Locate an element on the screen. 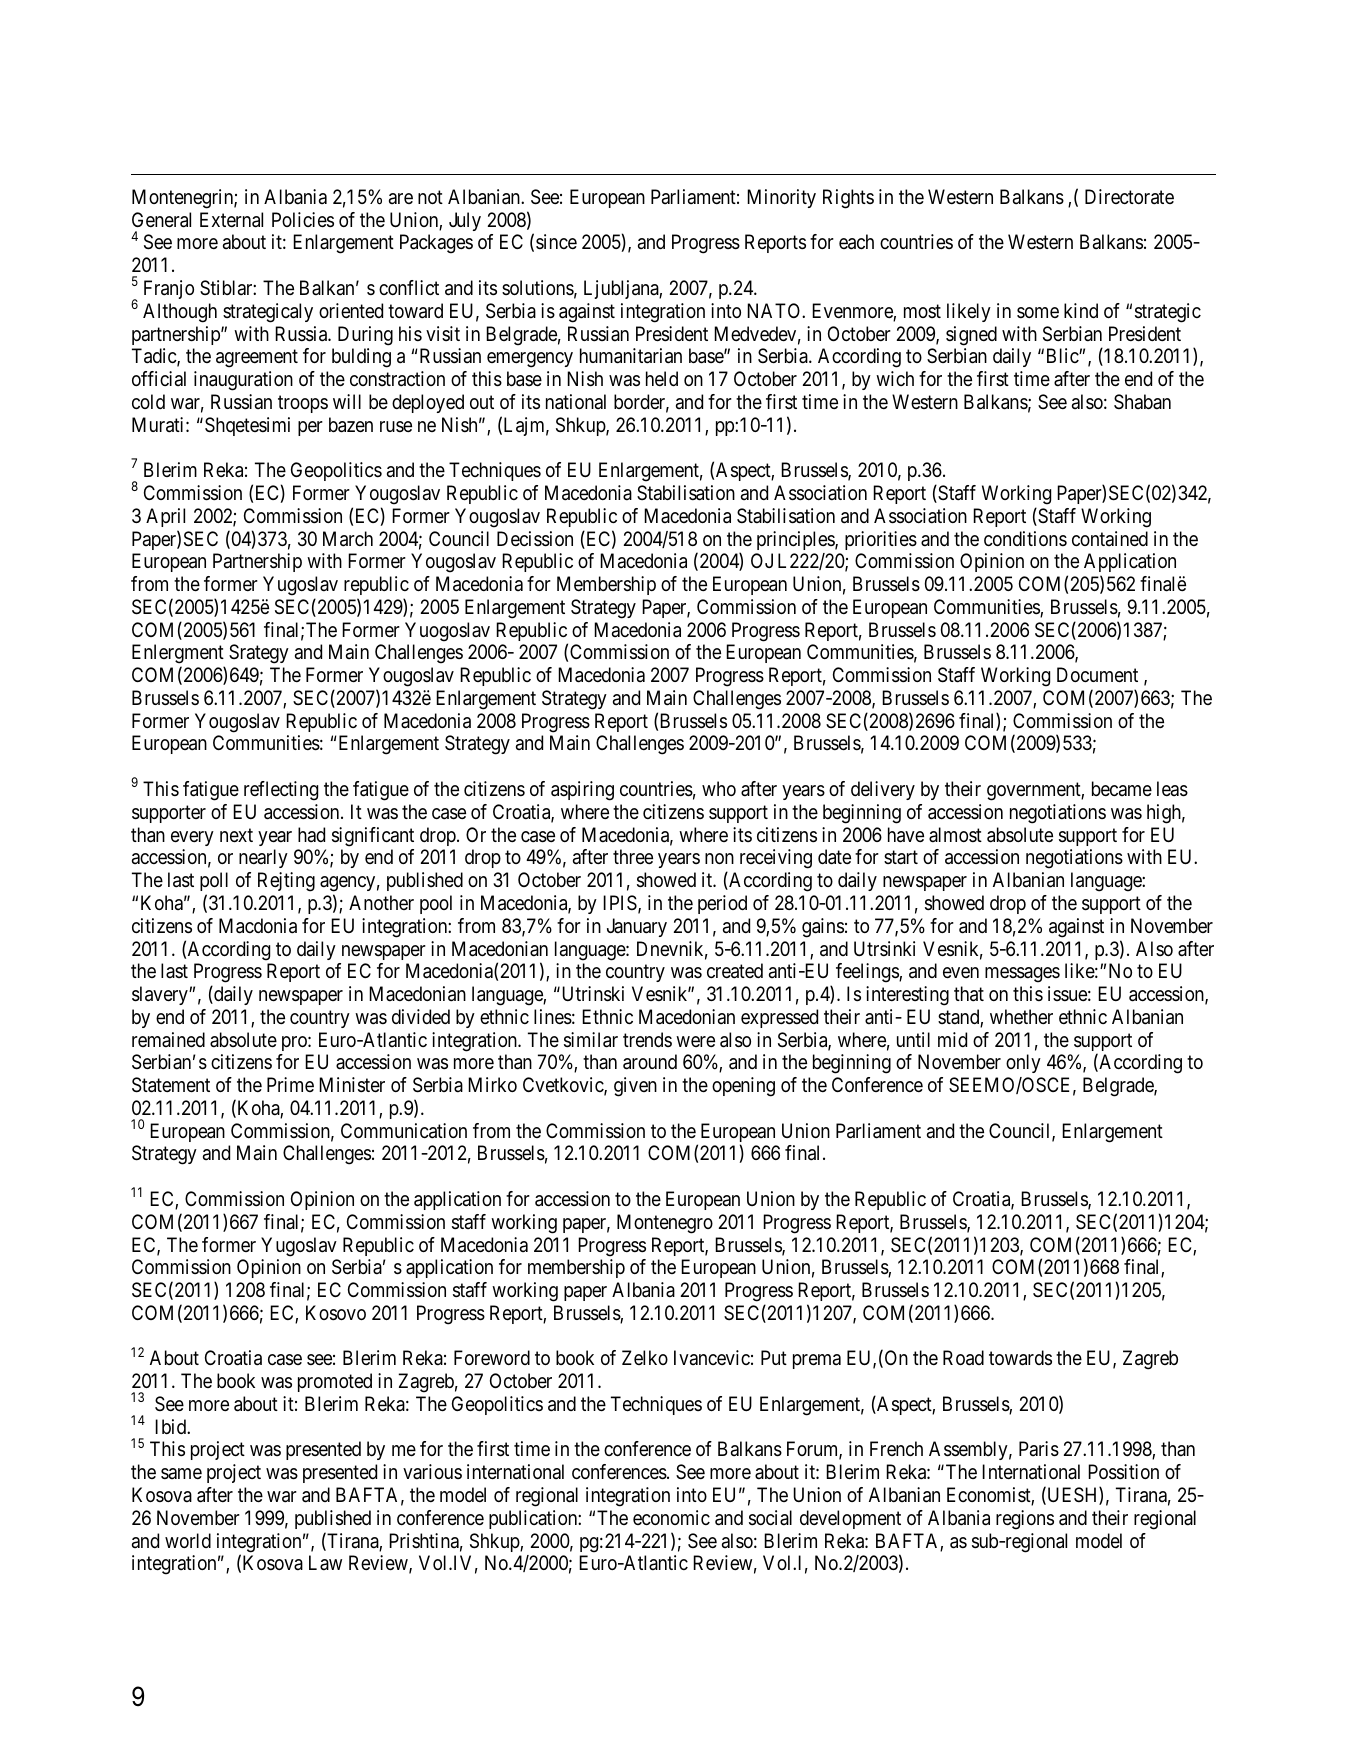 The image size is (1347, 1743). reflecting is located at coordinates (281, 791).
